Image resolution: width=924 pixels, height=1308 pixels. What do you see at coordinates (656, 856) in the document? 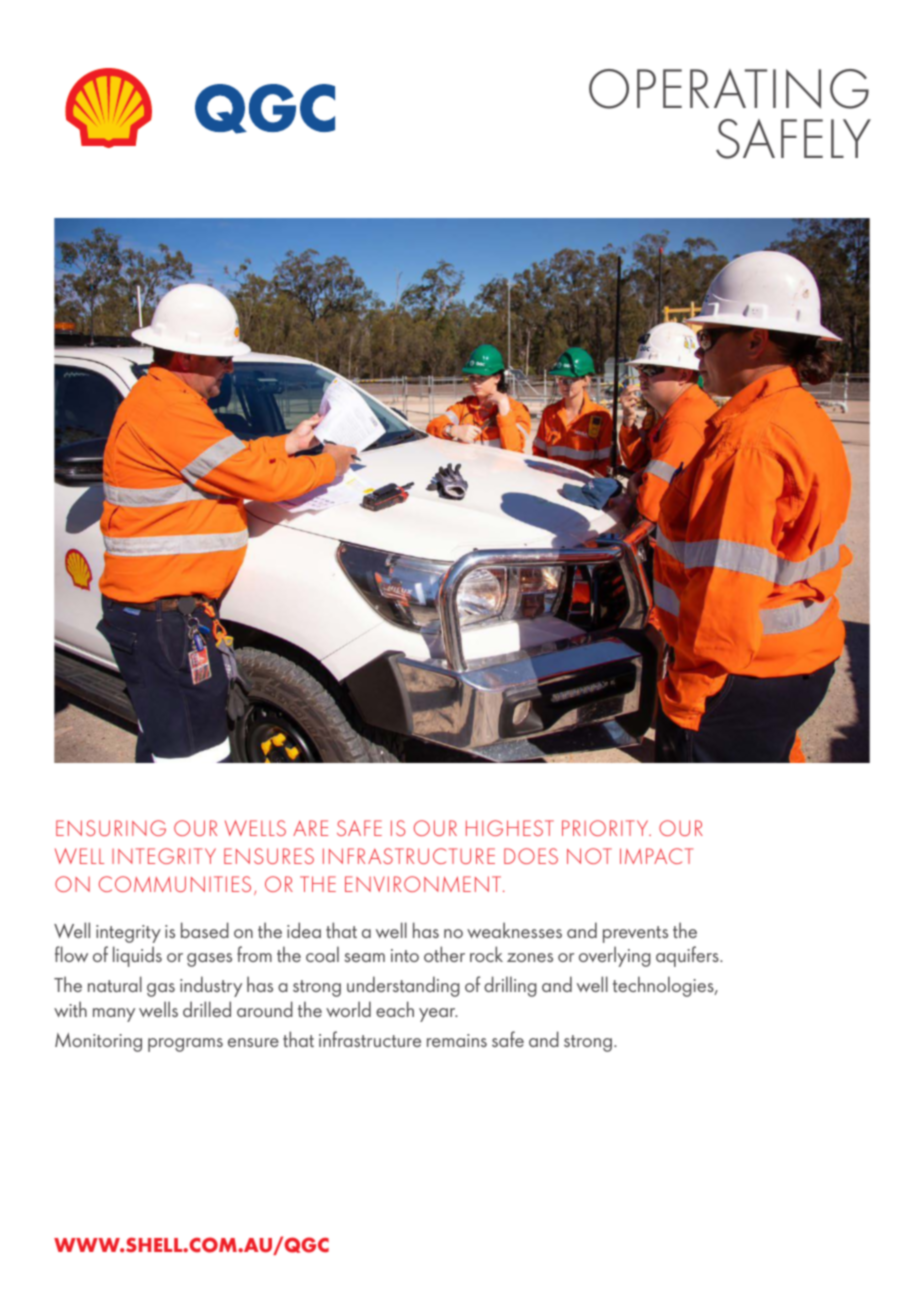
I see `IMPACT` at bounding box center [656, 856].
